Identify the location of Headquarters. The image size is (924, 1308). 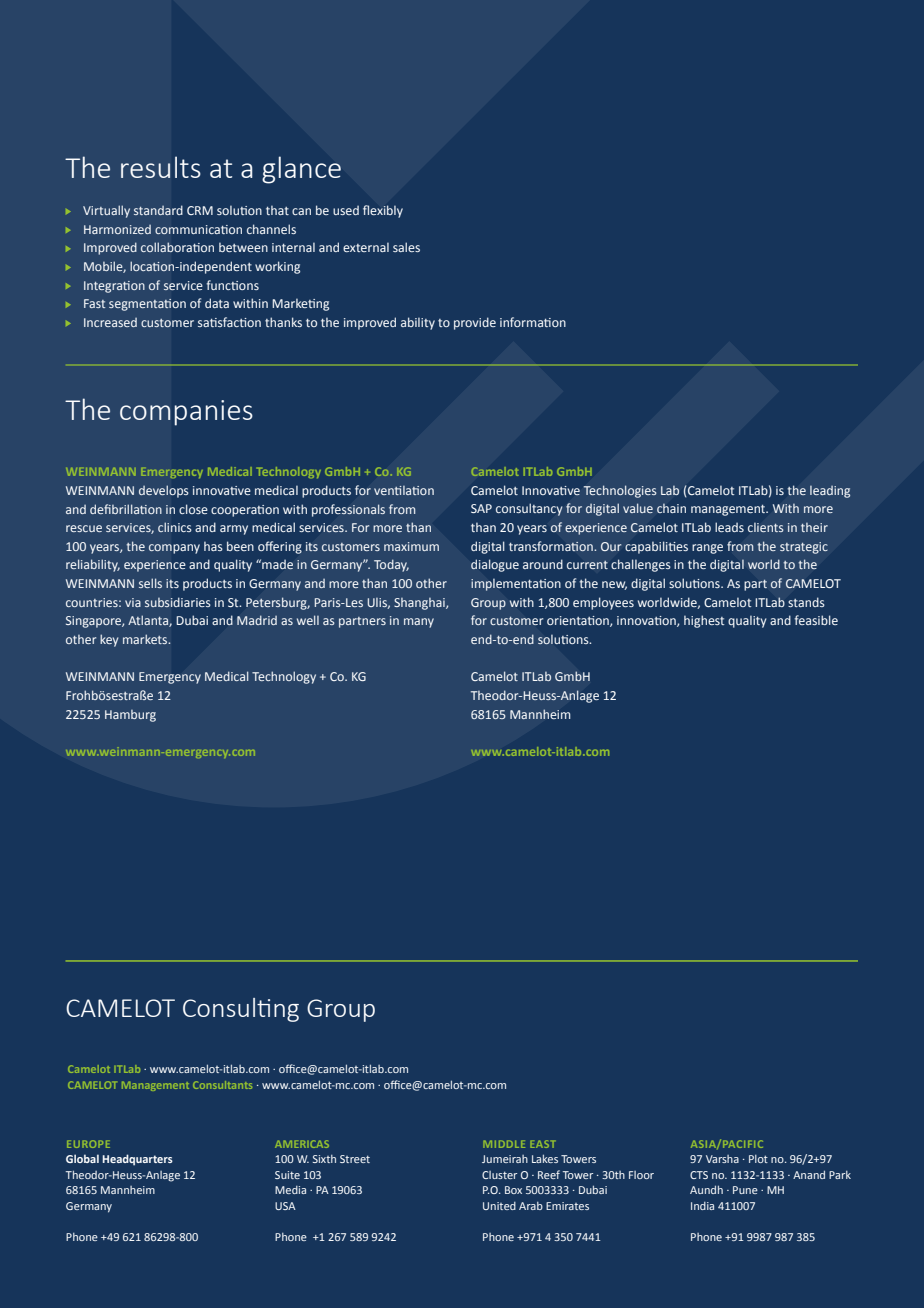
(137, 1160).
